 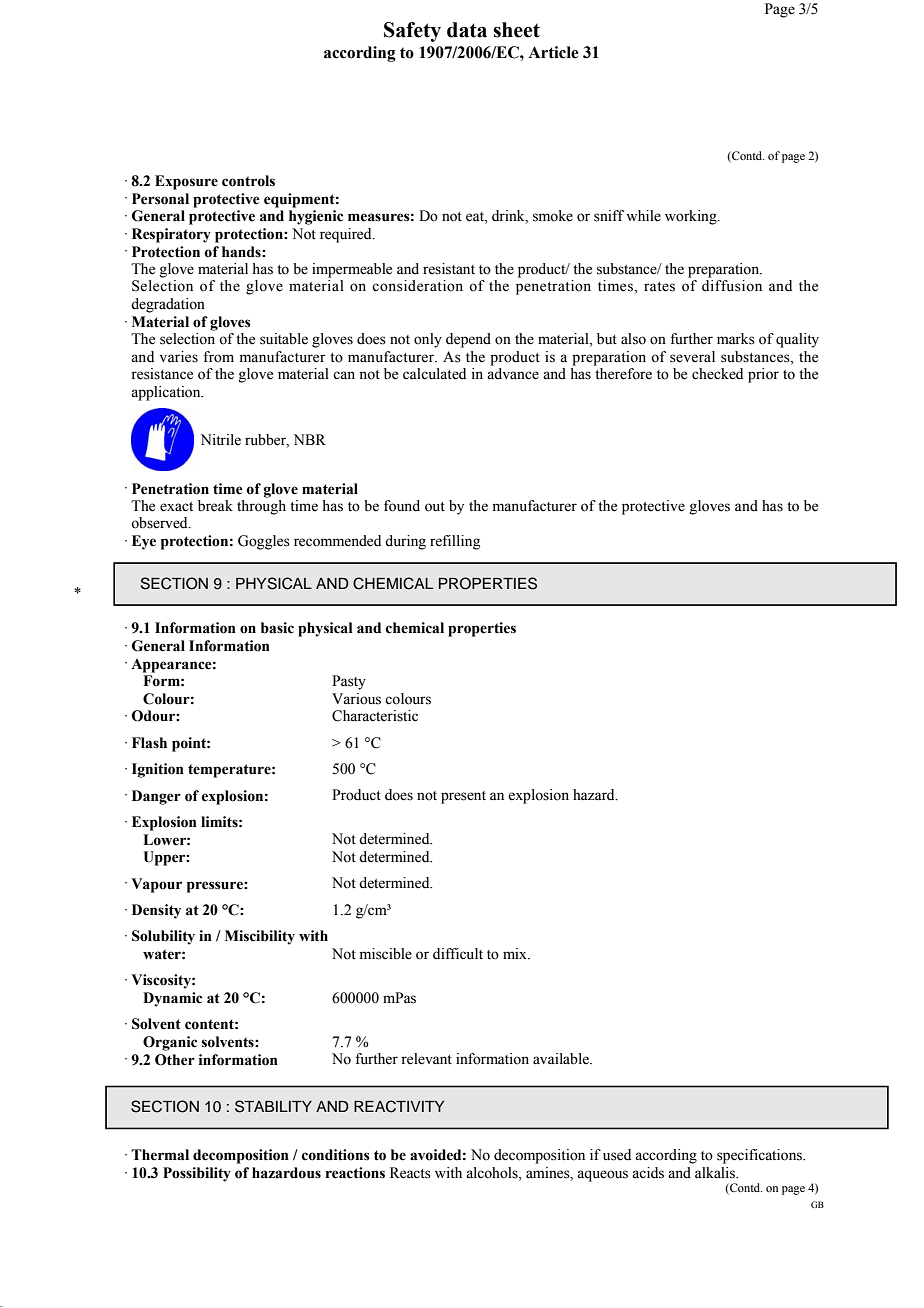 What do you see at coordinates (467, 30) in the image?
I see `data` at bounding box center [467, 30].
